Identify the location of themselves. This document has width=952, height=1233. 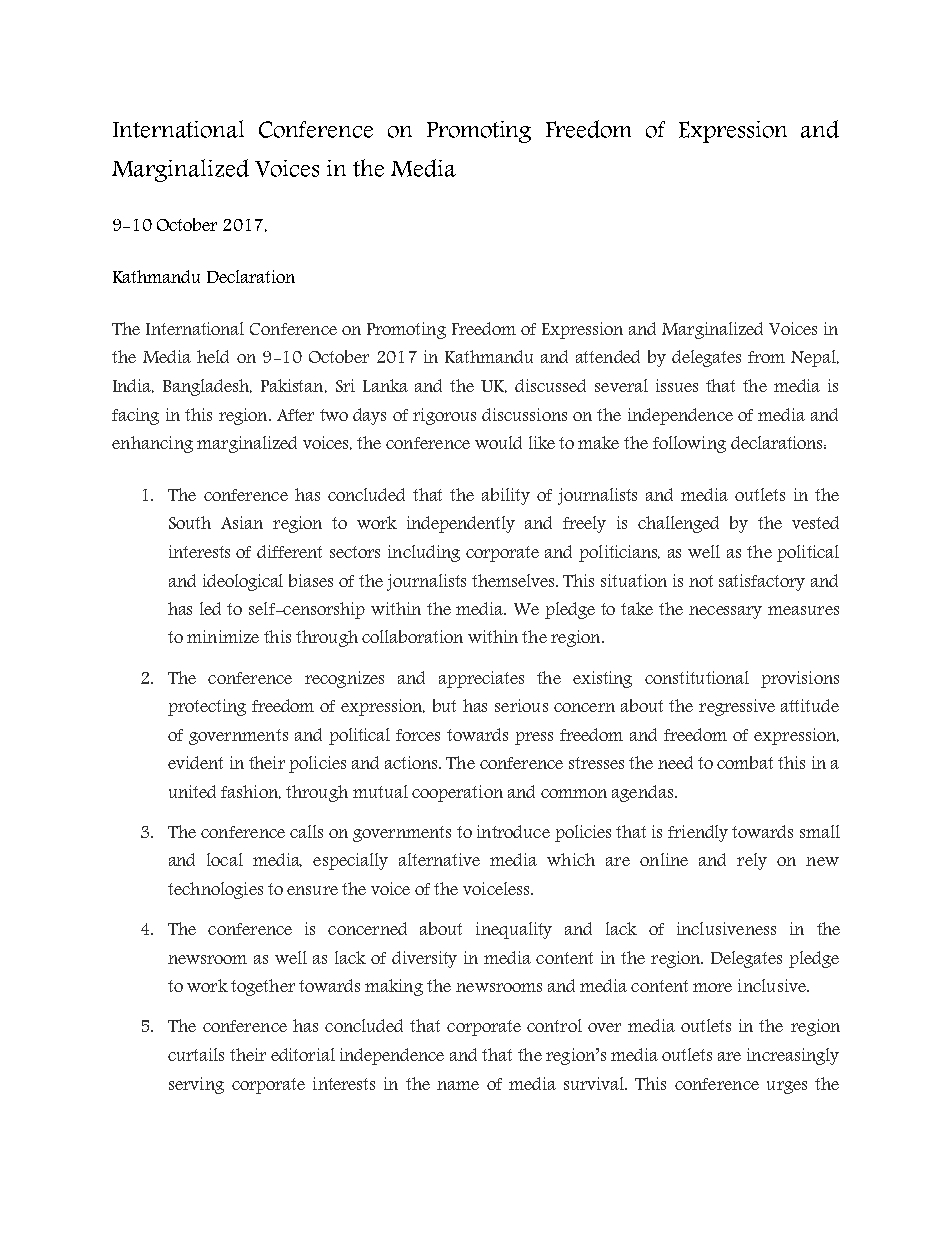
(515, 580).
